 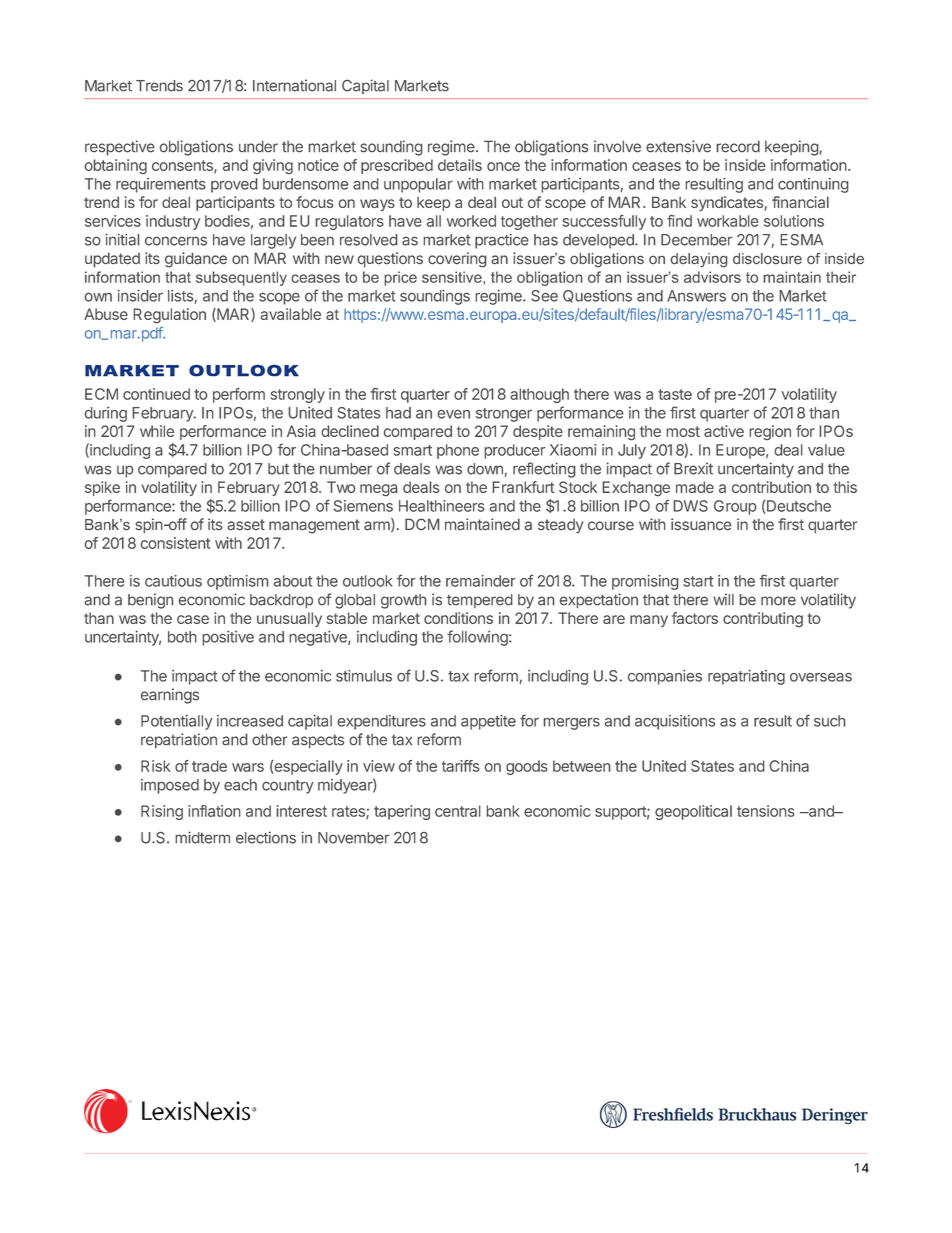 What do you see at coordinates (486, 470) in the document?
I see `down` at bounding box center [486, 470].
